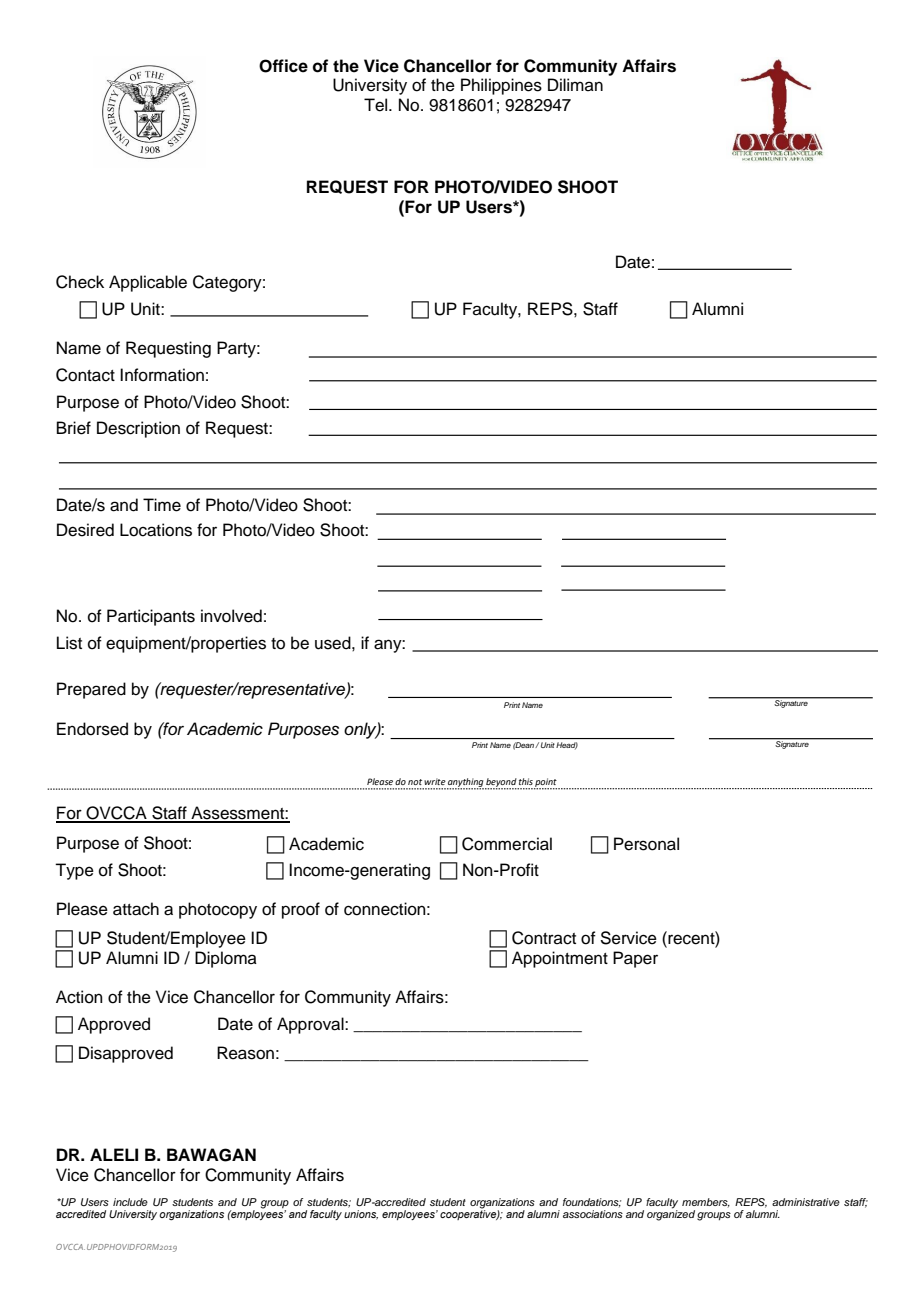 Image resolution: width=924 pixels, height=1308 pixels. What do you see at coordinates (130, 1202) in the page?
I see `include` at bounding box center [130, 1202].
